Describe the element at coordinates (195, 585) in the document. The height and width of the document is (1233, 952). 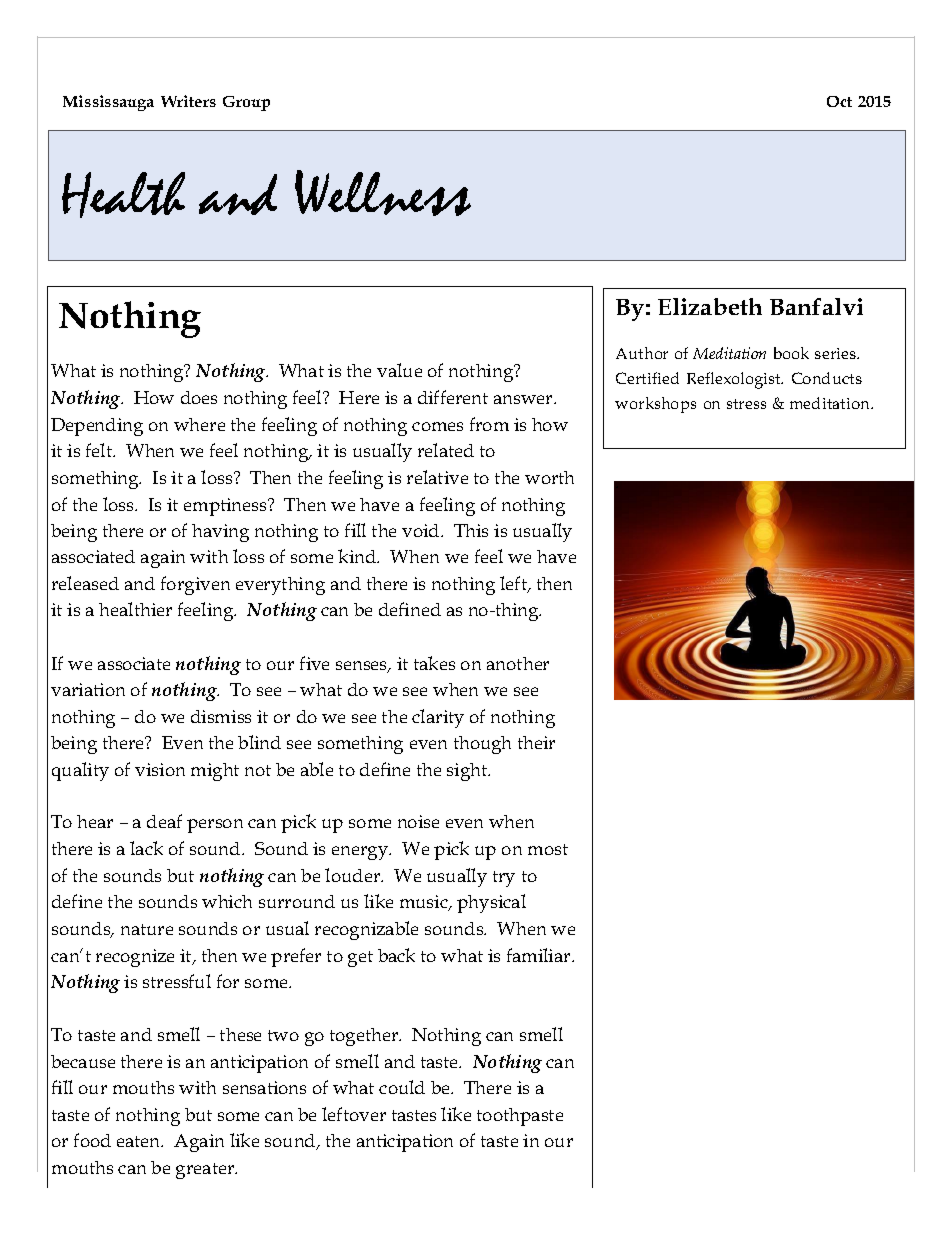
I see `forgiven` at that location.
